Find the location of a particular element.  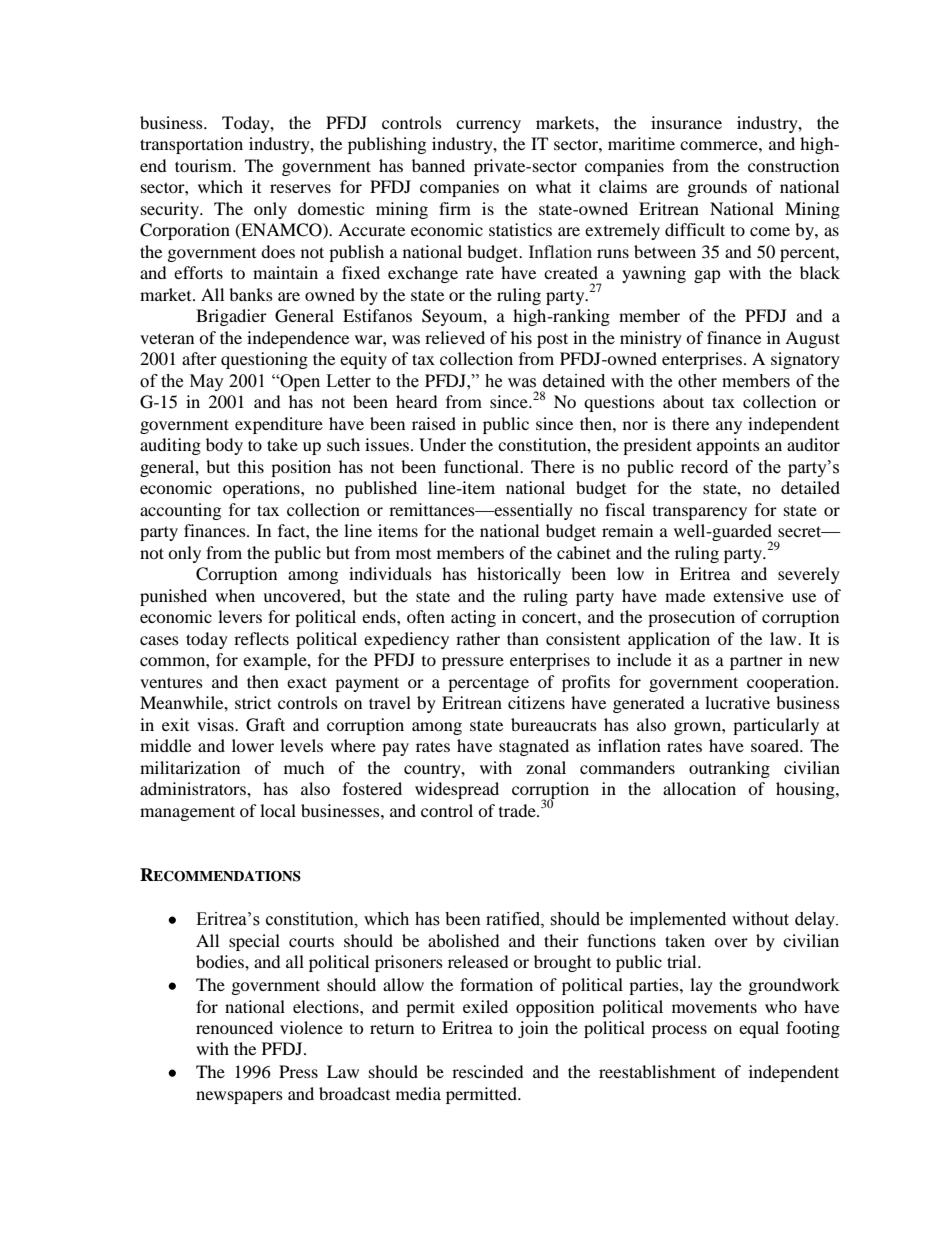

grounds is located at coordinates (717, 188).
